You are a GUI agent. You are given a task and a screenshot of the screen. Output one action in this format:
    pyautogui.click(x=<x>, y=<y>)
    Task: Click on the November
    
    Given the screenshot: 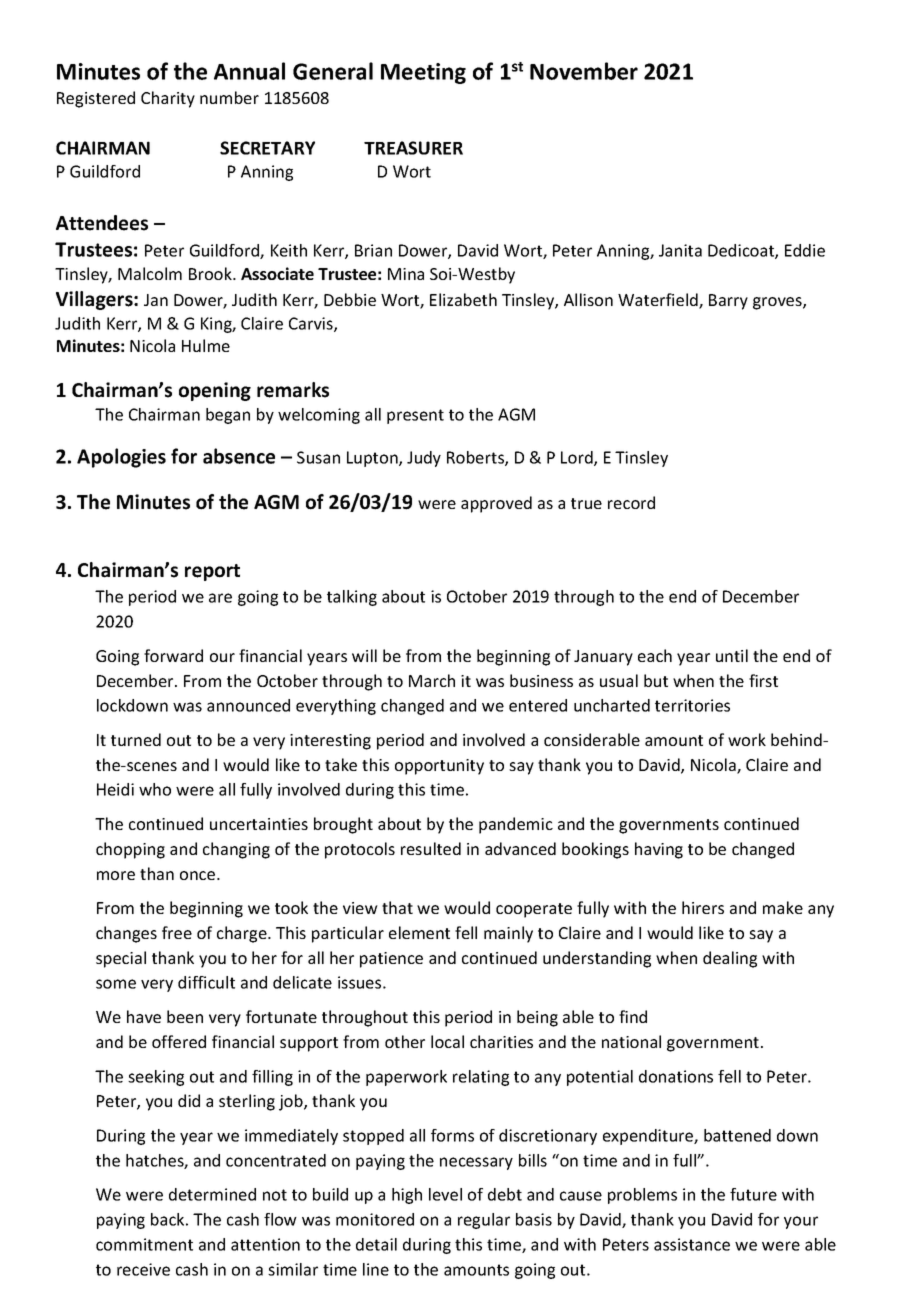 What is the action you would take?
    pyautogui.click(x=584, y=71)
